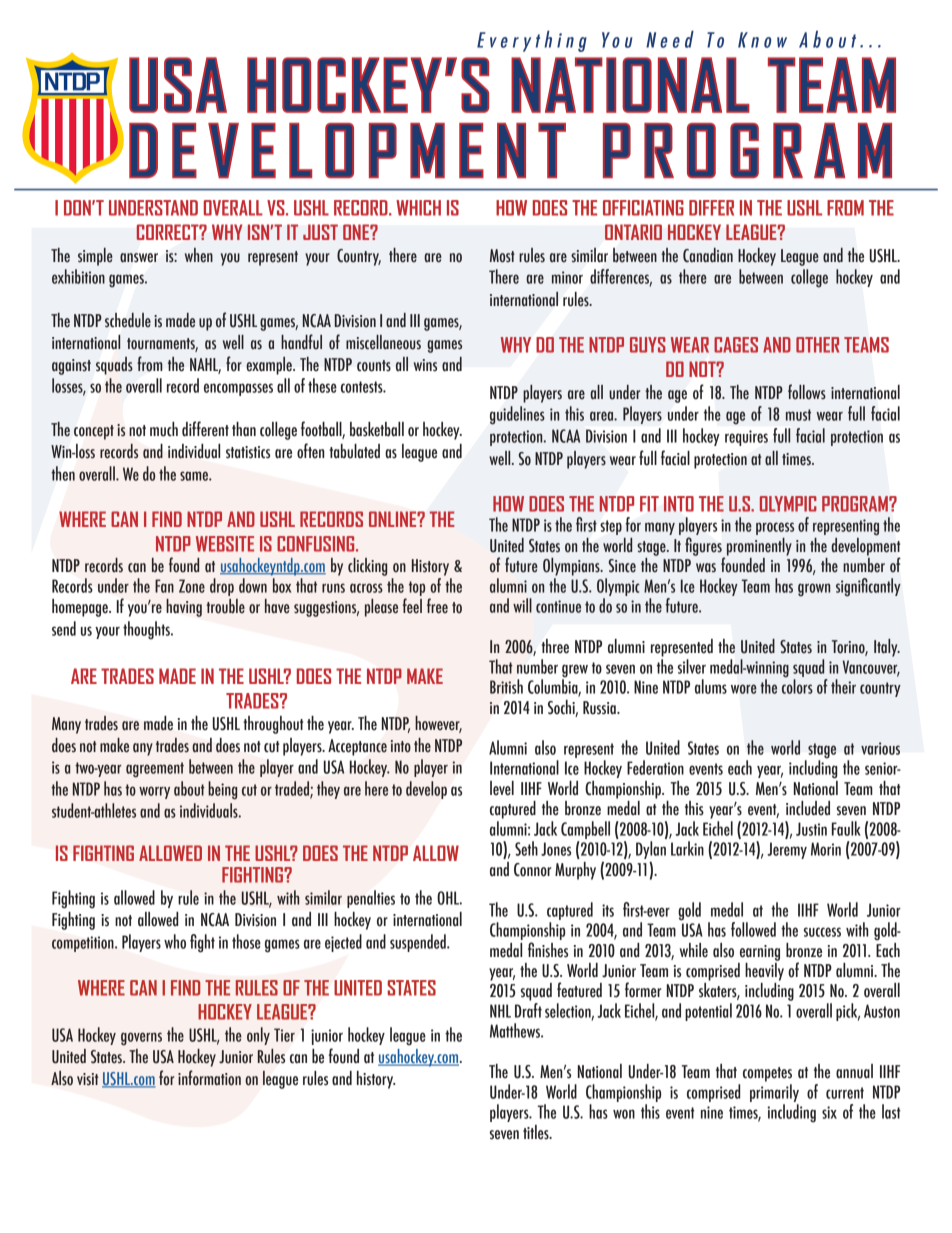  I want to click on Seth, so click(526, 848).
